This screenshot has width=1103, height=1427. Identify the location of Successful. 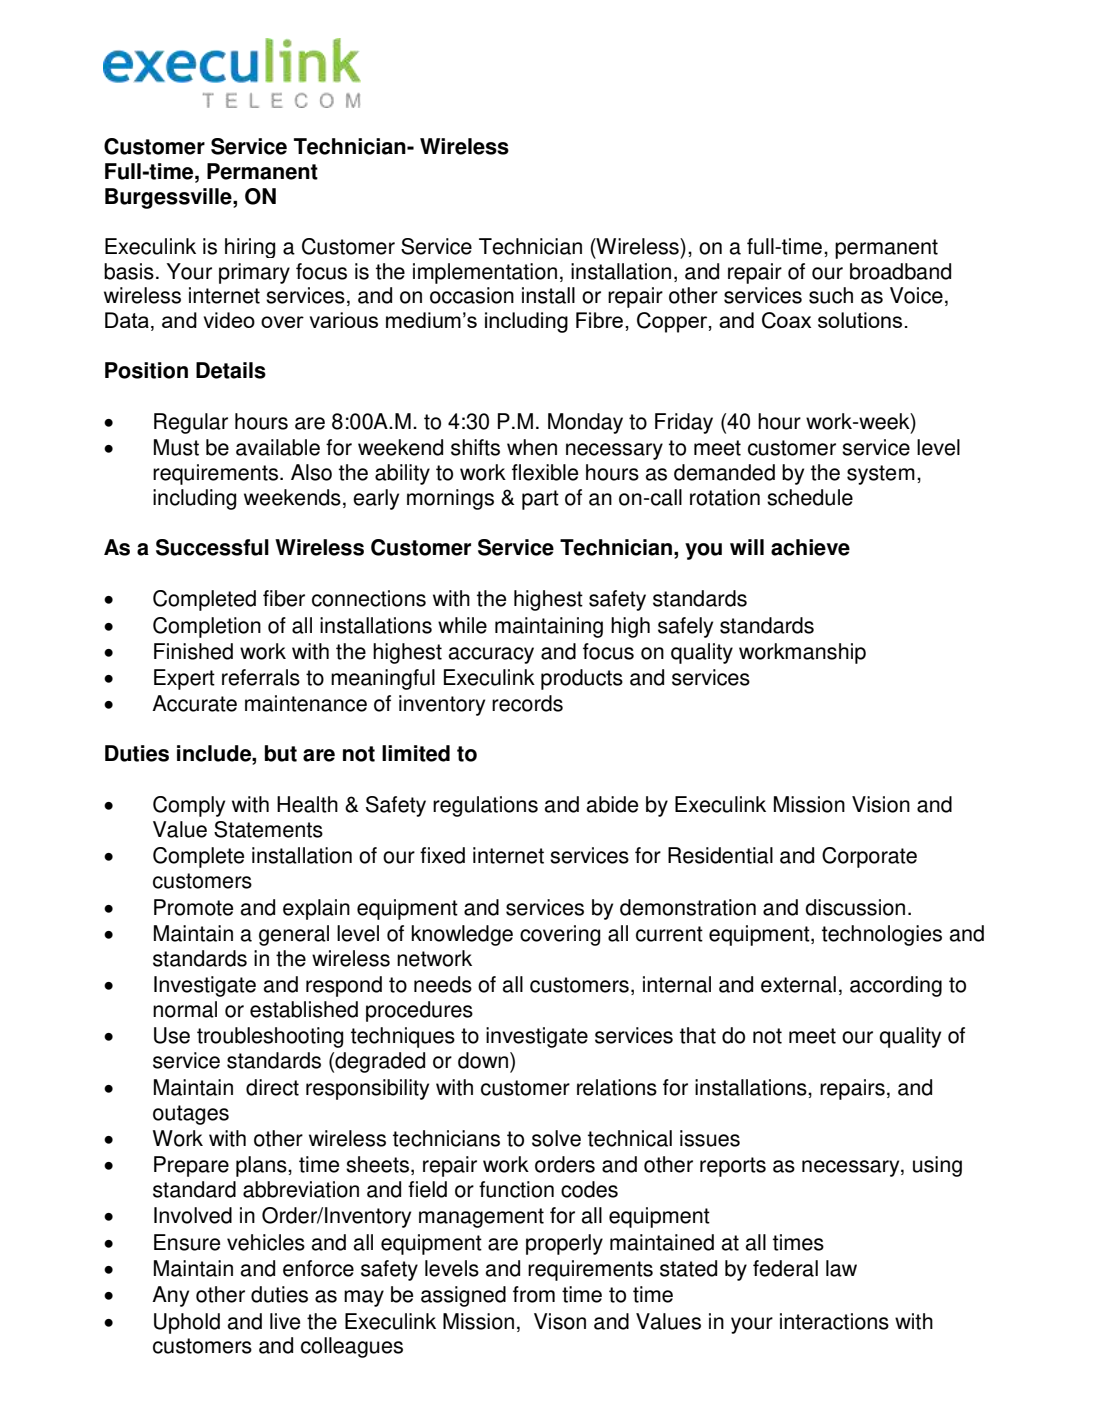
(212, 547).
